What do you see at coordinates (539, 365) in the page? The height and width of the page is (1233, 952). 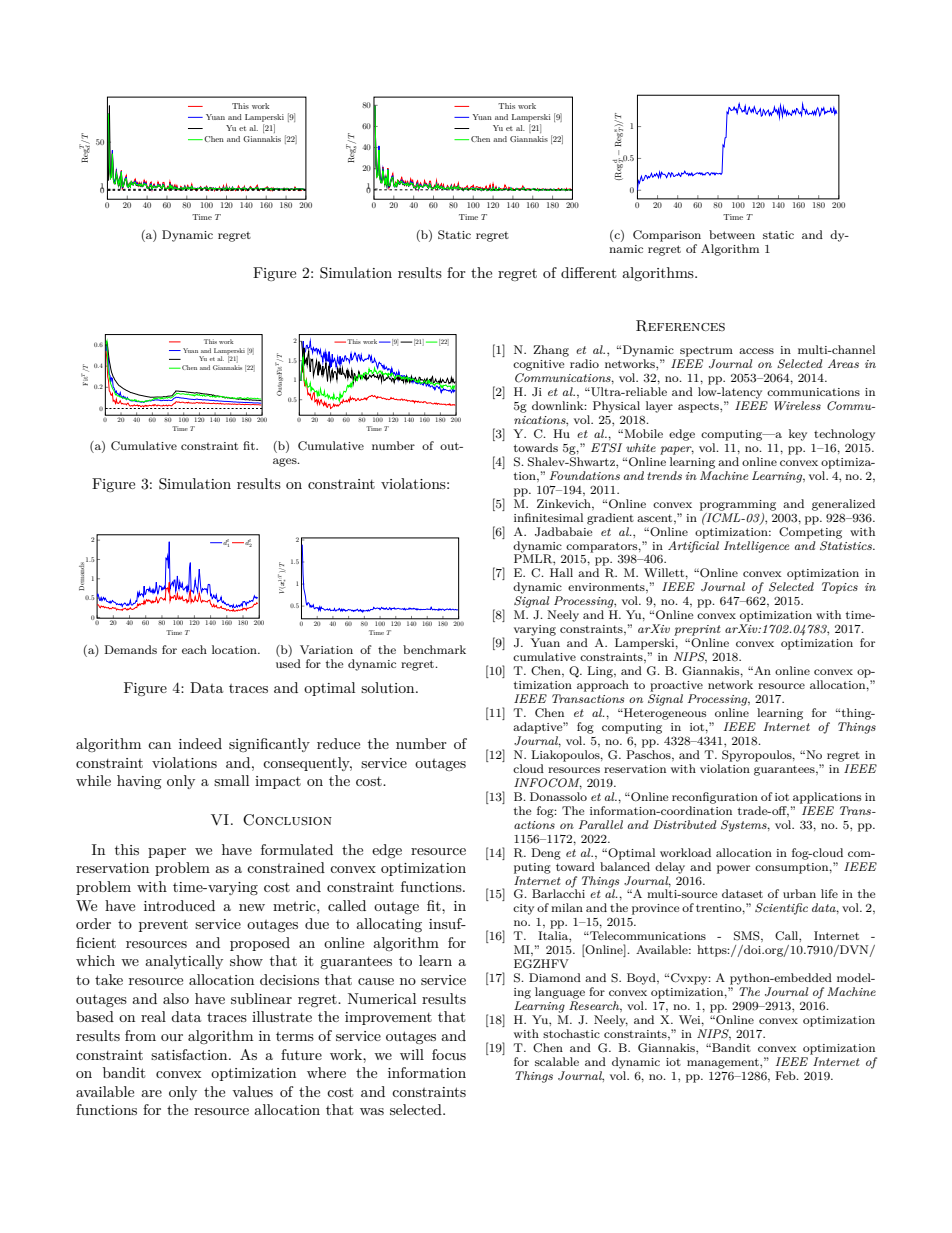 I see `cognitive` at bounding box center [539, 365].
